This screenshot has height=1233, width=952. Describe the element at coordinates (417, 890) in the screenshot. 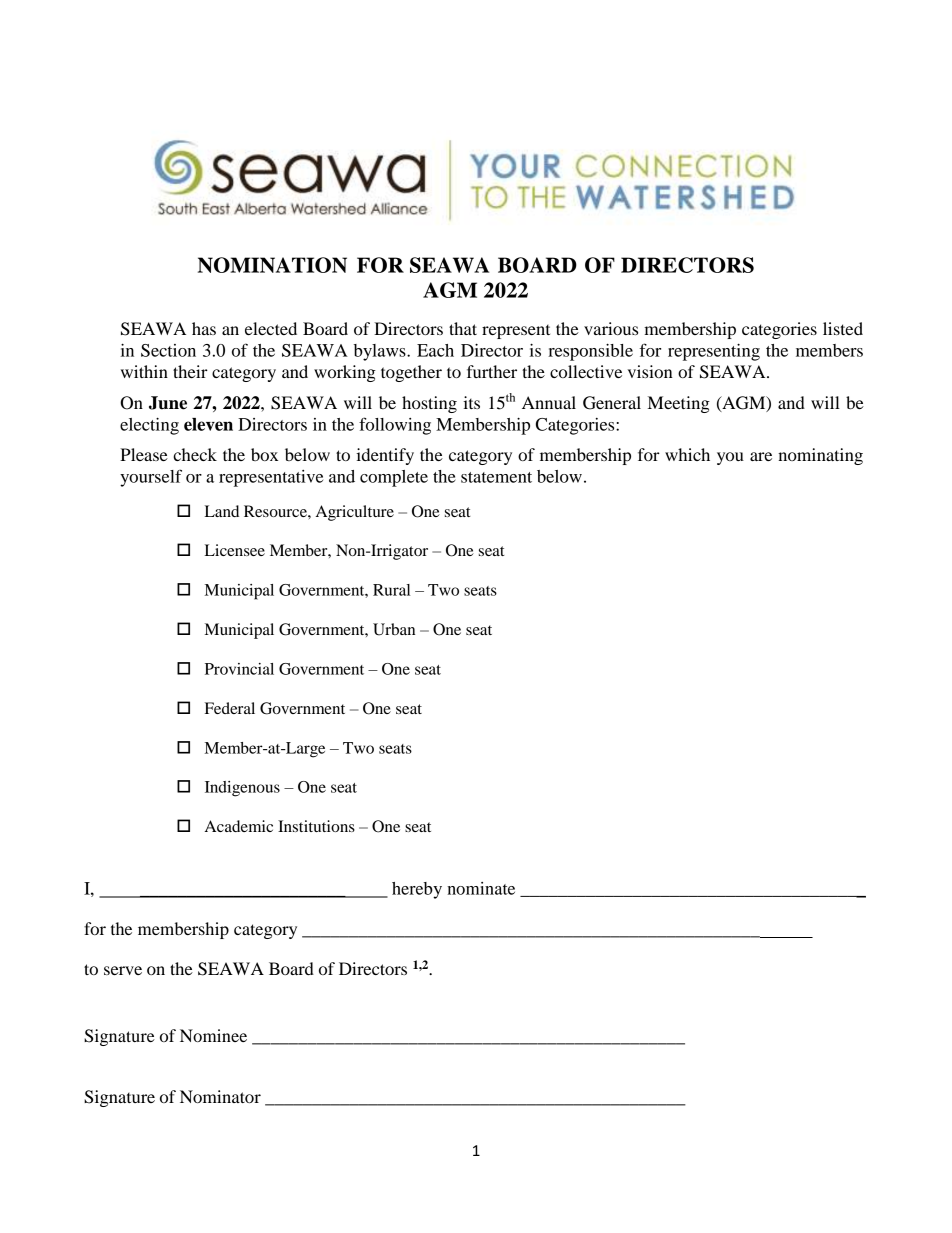

I see `hereby` at that location.
